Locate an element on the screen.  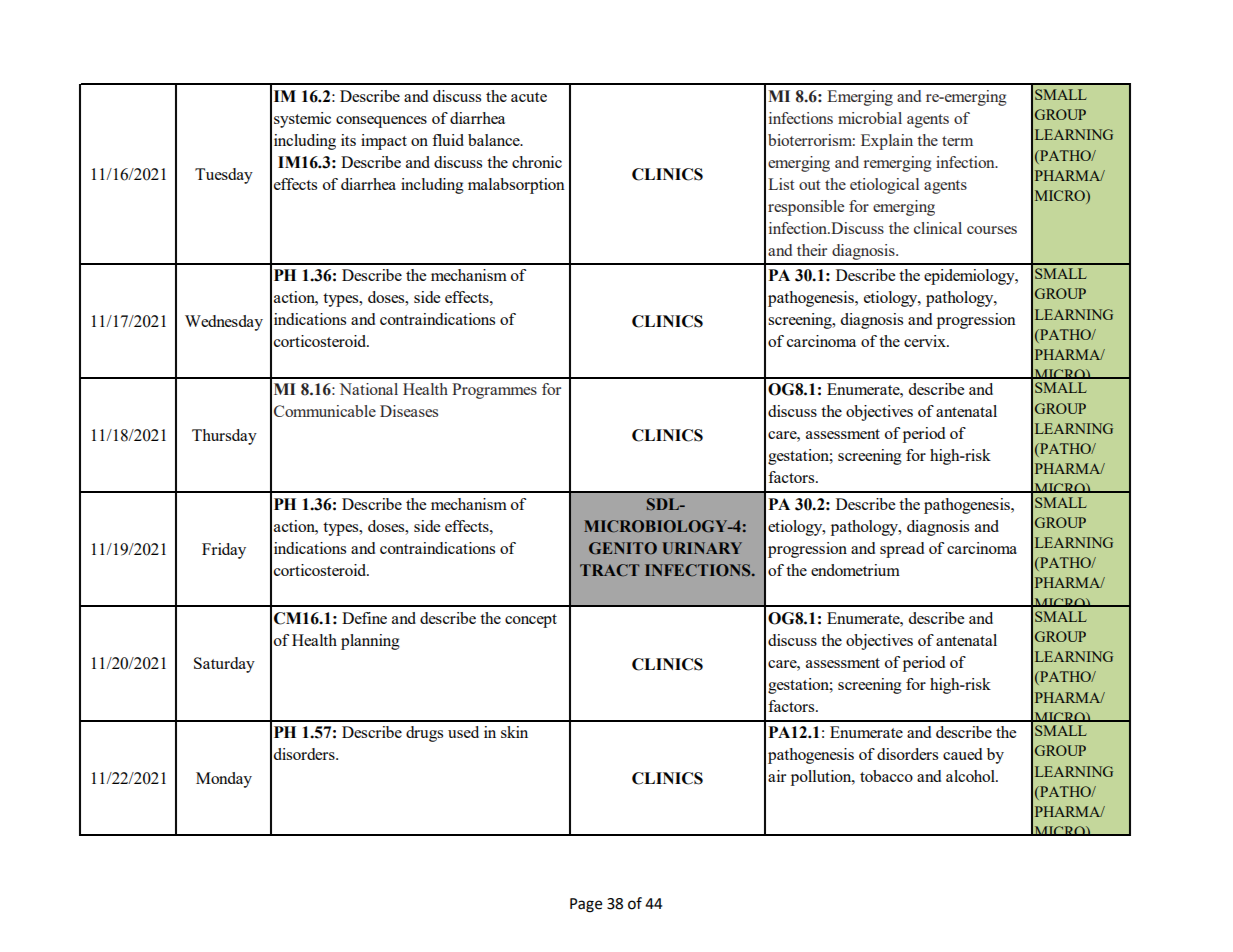
acute is located at coordinates (529, 97).
